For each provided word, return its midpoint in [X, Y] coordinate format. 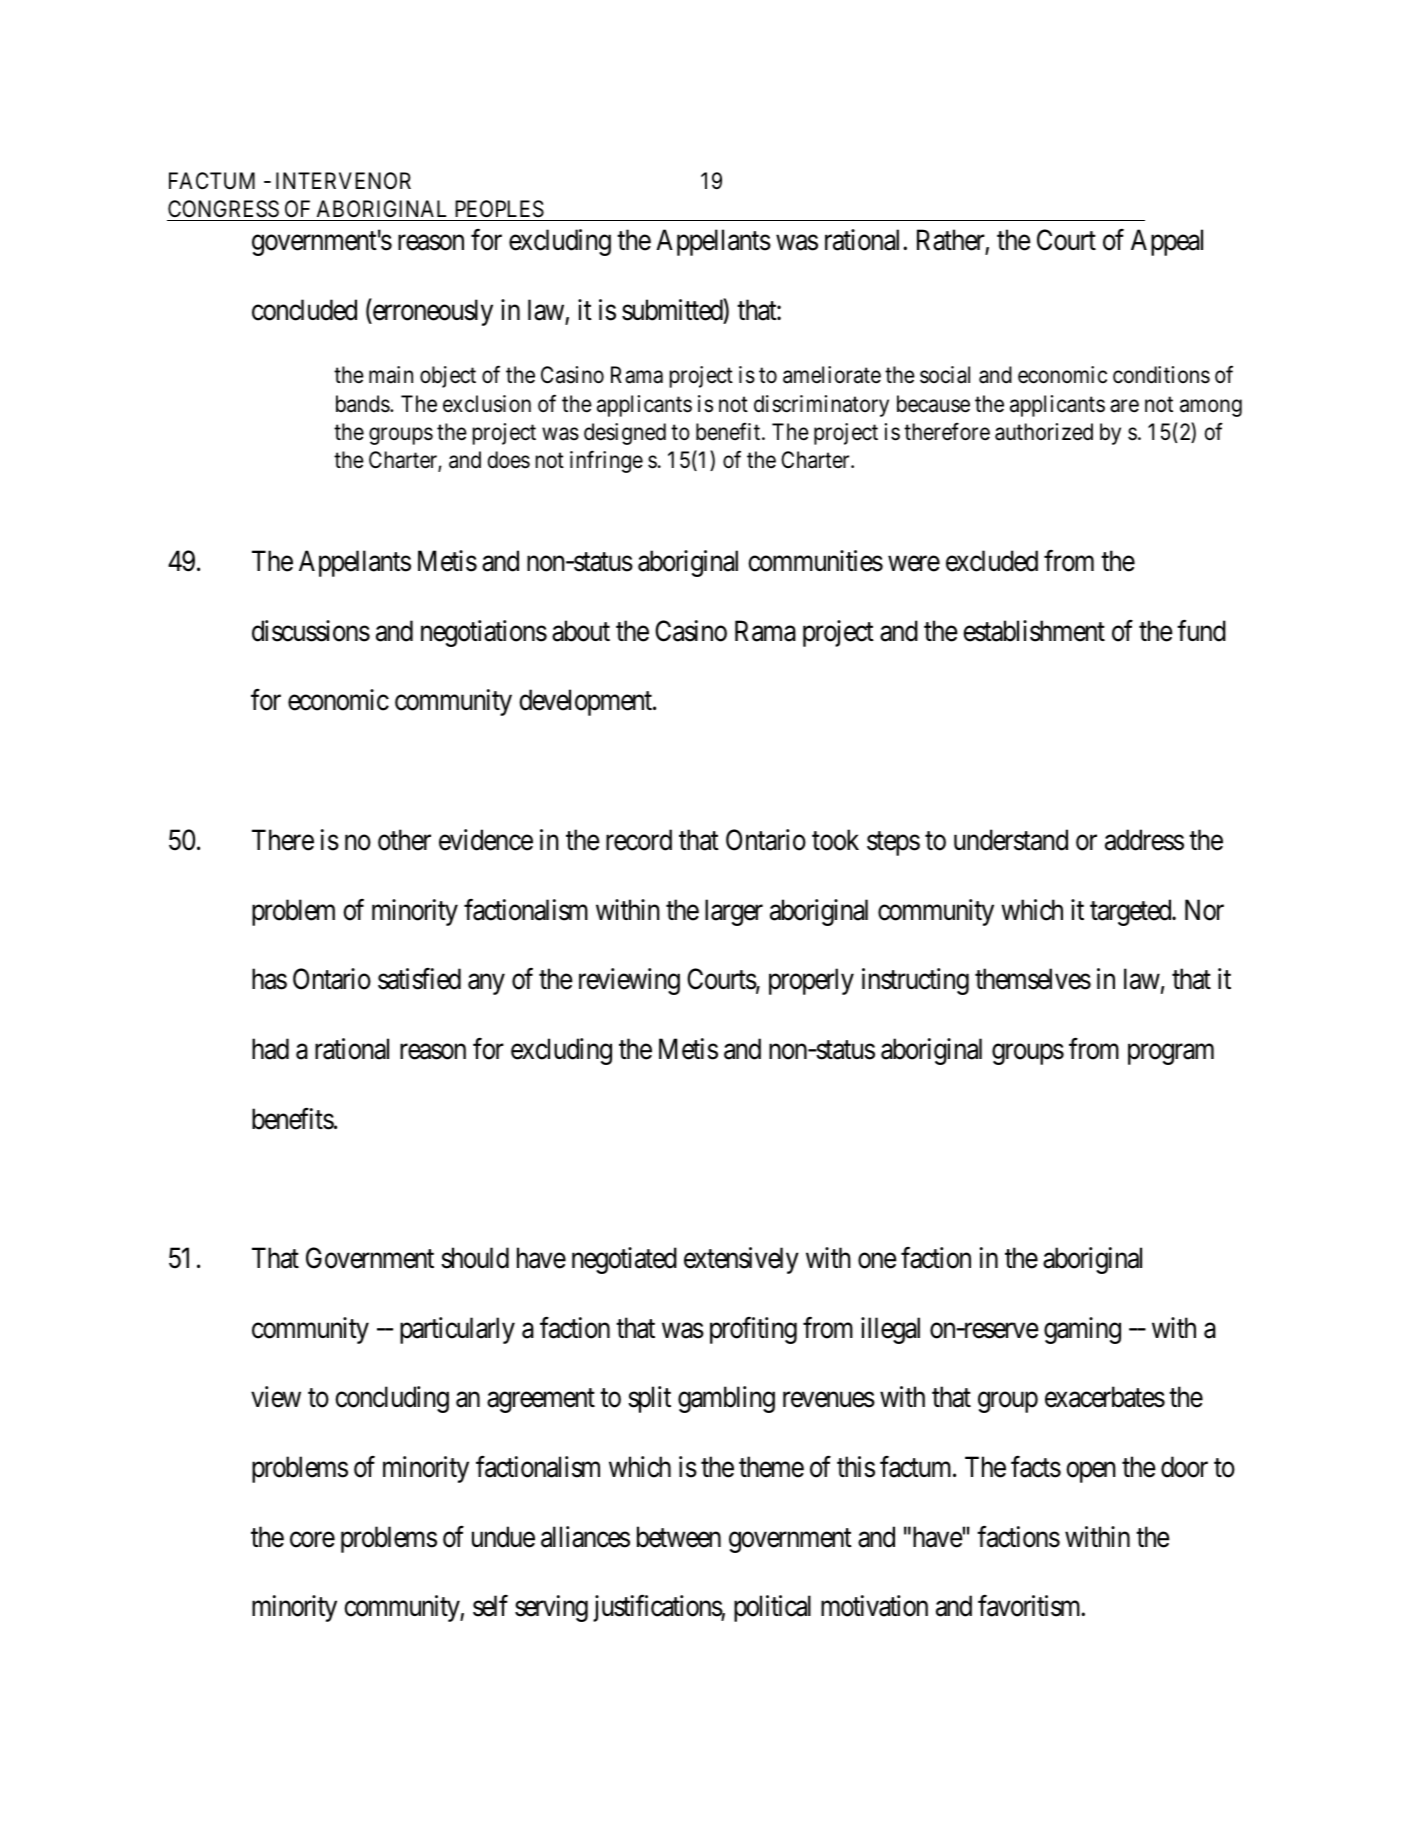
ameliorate [832, 375]
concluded [304, 310]
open [1091, 1472]
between [679, 1537]
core [312, 1540]
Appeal [1167, 242]
